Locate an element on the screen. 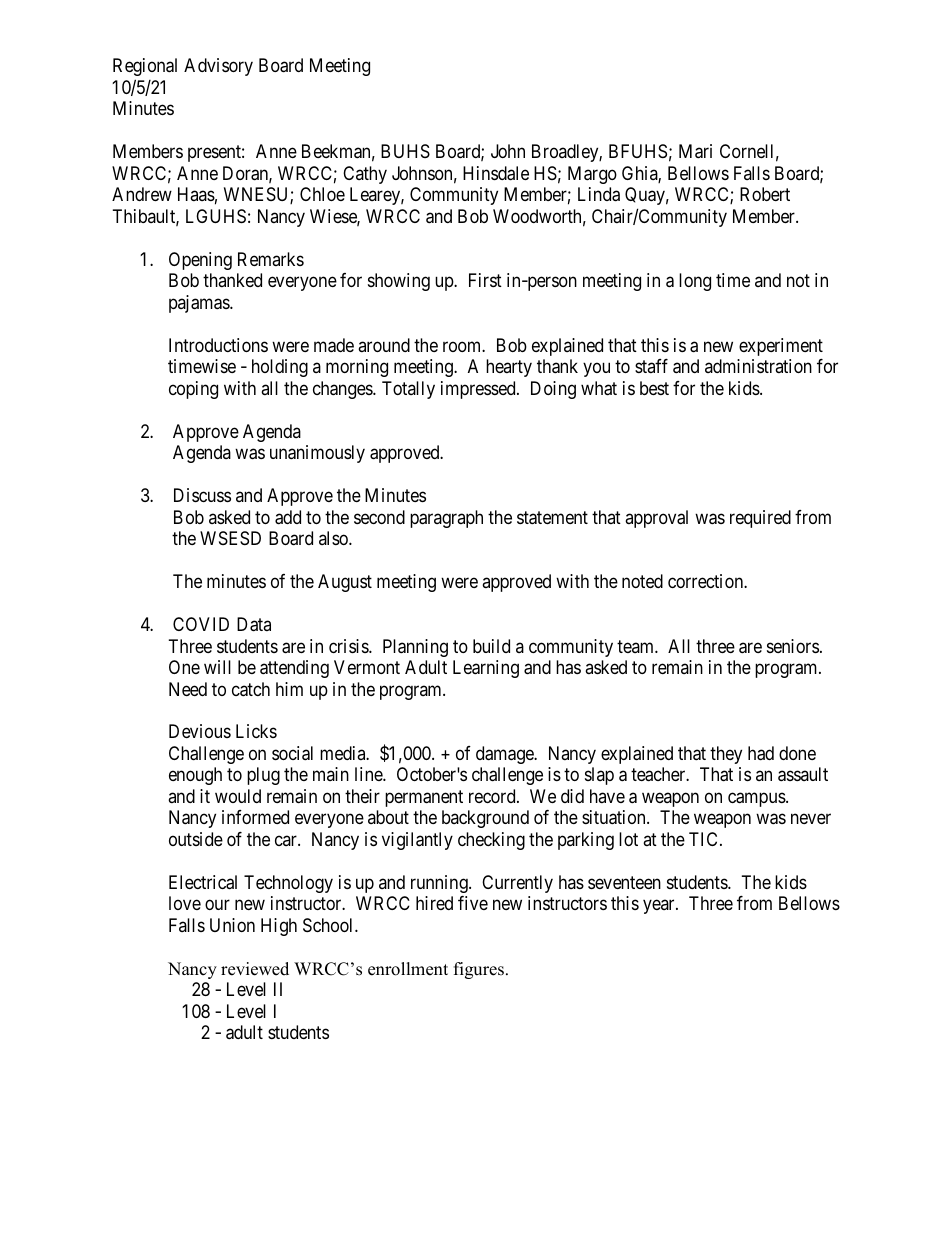 This screenshot has width=952, height=1233. Cathy is located at coordinates (365, 175).
